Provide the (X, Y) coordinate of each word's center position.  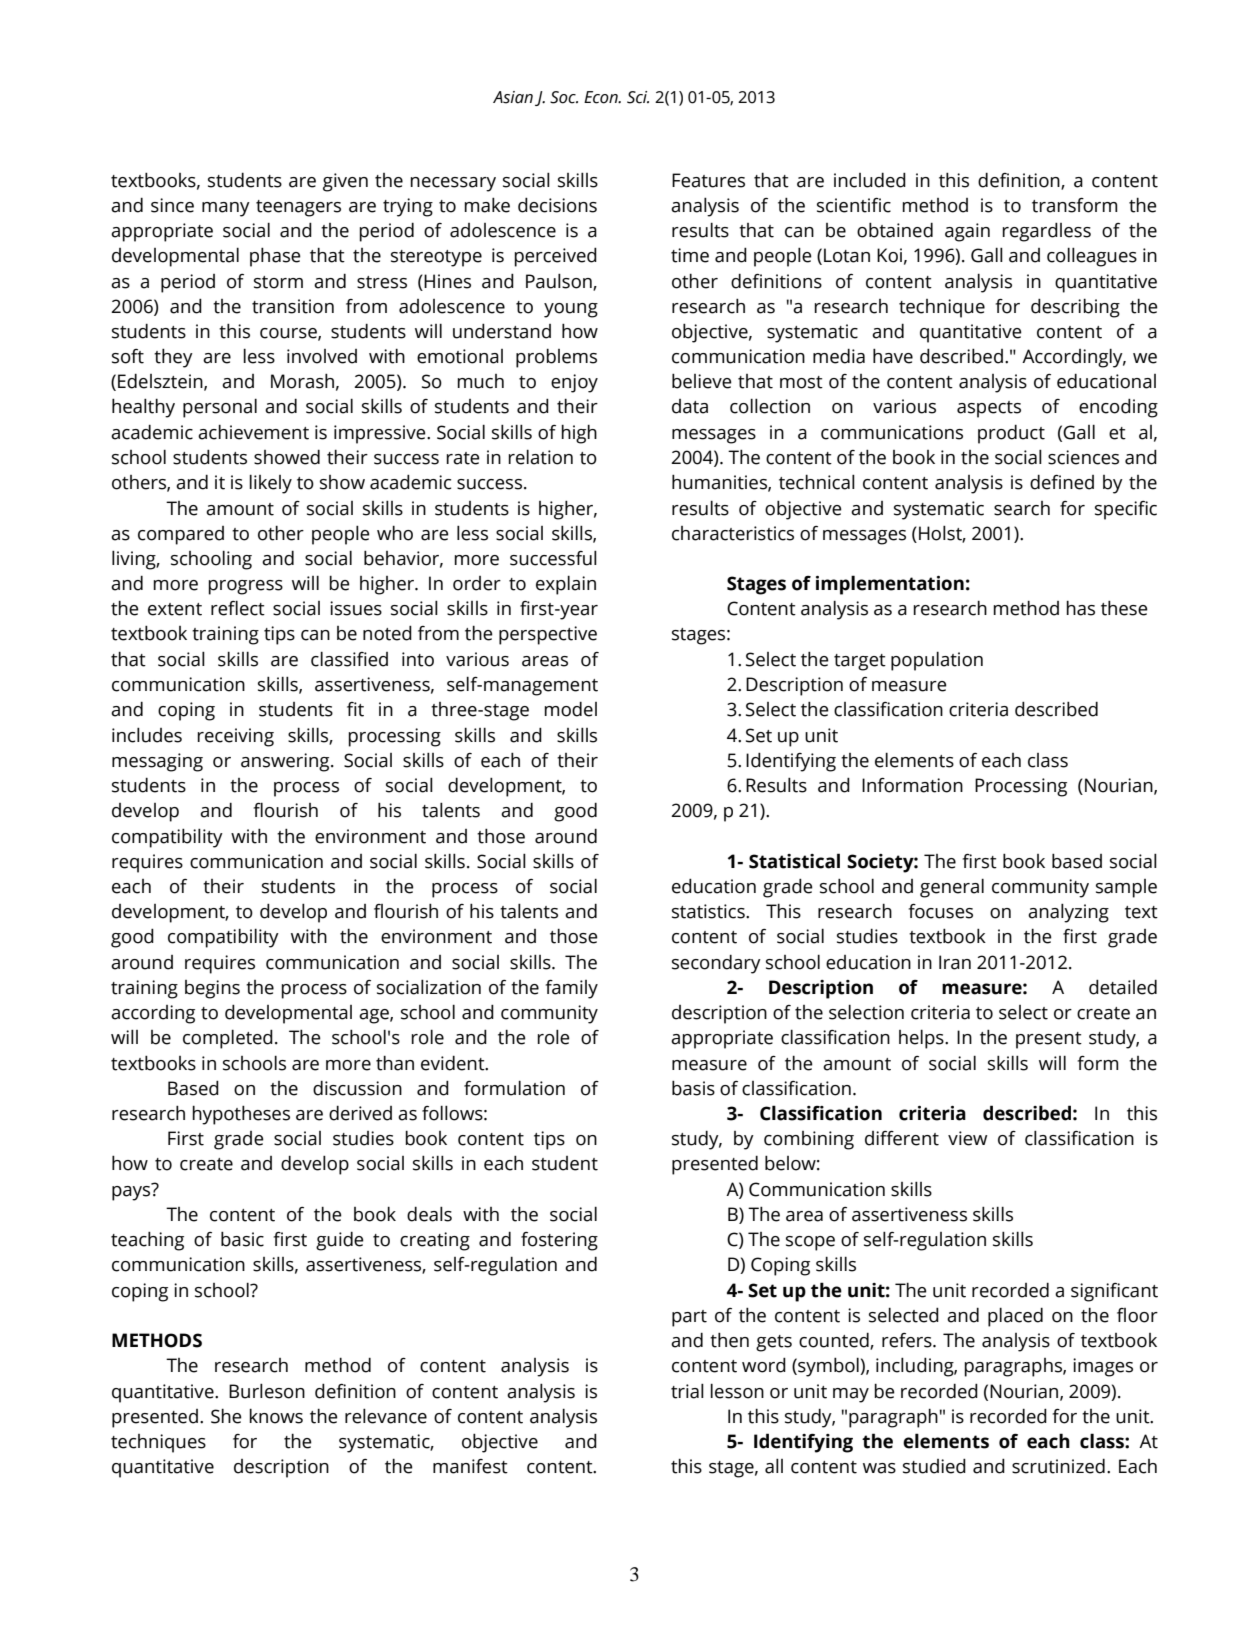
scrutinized (1058, 1466)
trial (687, 1391)
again (967, 232)
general (952, 888)
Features (708, 180)
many (226, 209)
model (570, 709)
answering (286, 762)
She (226, 1416)
